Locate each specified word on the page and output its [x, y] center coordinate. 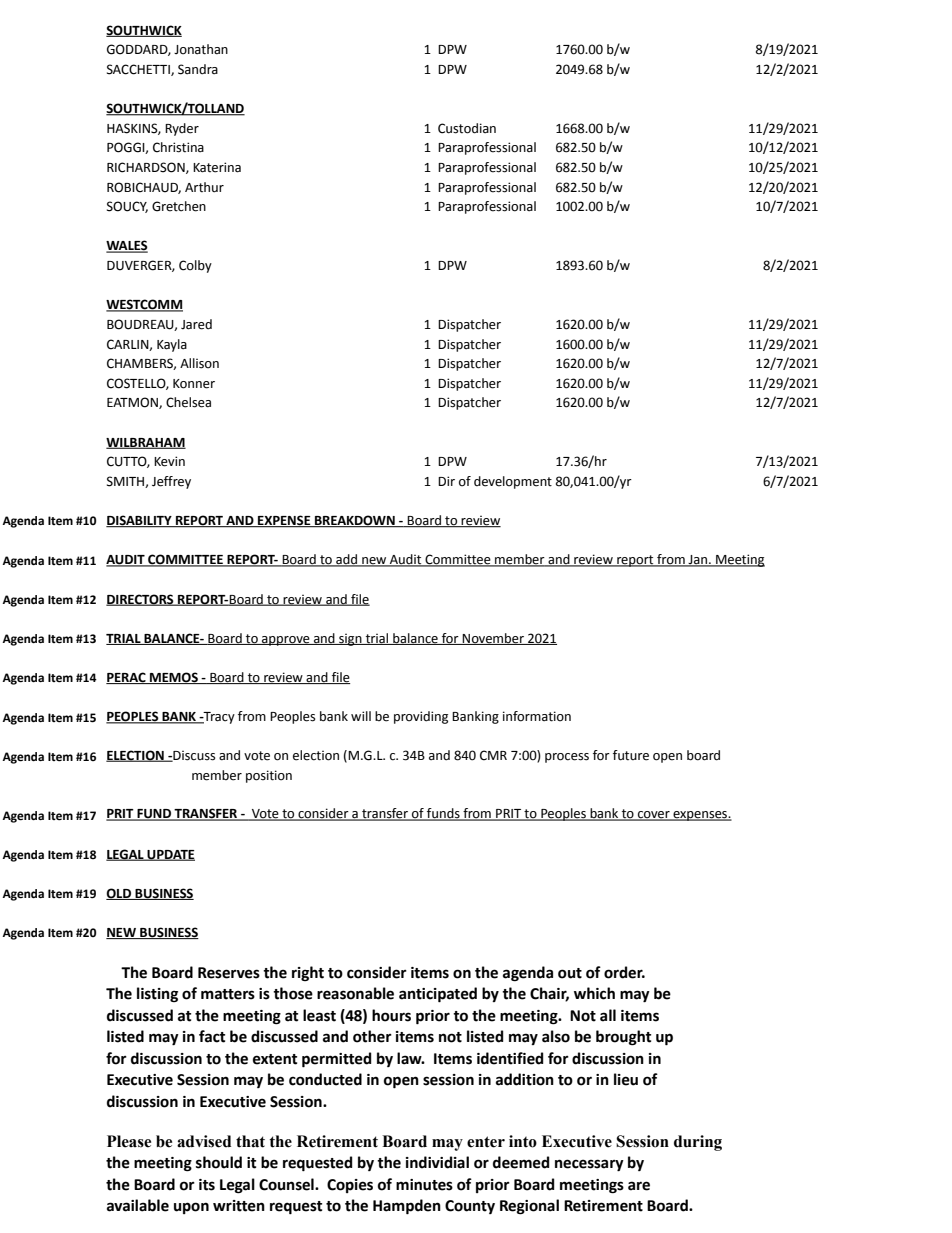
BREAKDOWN [355, 521]
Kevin [169, 461]
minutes [424, 1185]
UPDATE [170, 855]
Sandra [198, 69]
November [493, 639]
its [207, 1185]
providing [421, 717]
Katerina [217, 167]
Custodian [467, 128]
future [631, 755]
